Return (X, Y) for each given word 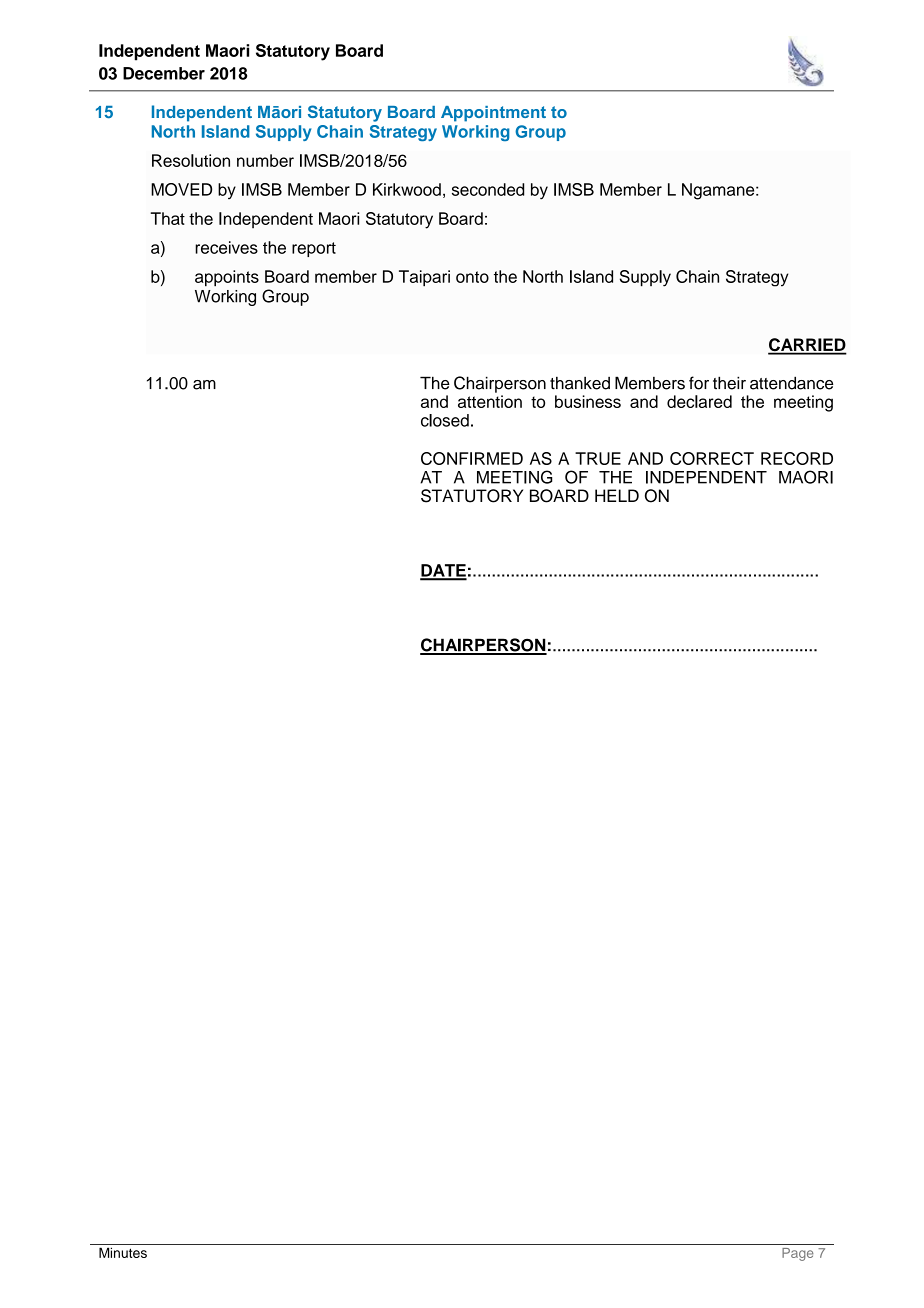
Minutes (123, 1252)
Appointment (493, 114)
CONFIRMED (472, 458)
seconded (488, 189)
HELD (617, 495)
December (164, 73)
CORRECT (712, 458)
